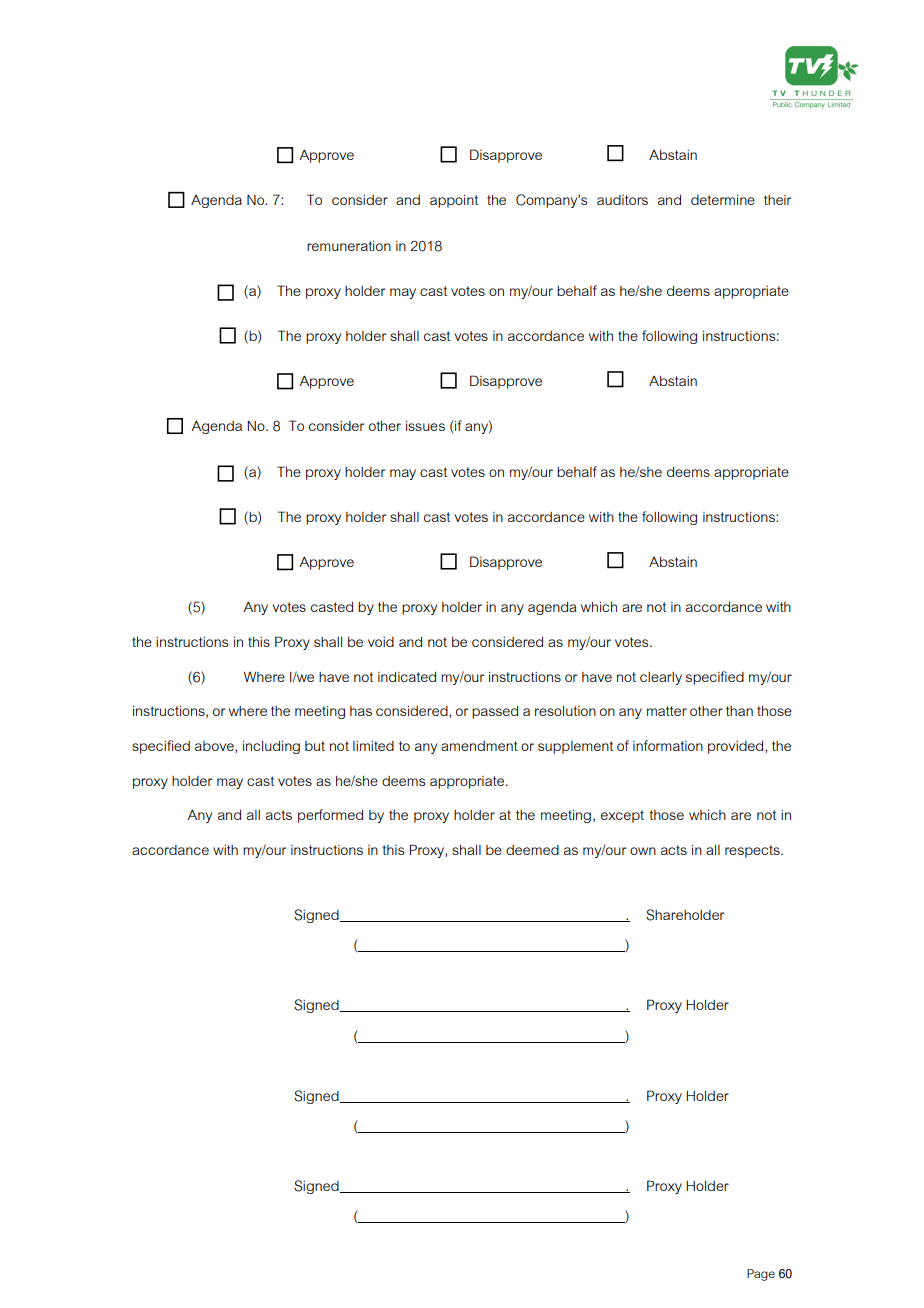 This image has height=1308, width=924. I want to click on indicated, so click(407, 677).
